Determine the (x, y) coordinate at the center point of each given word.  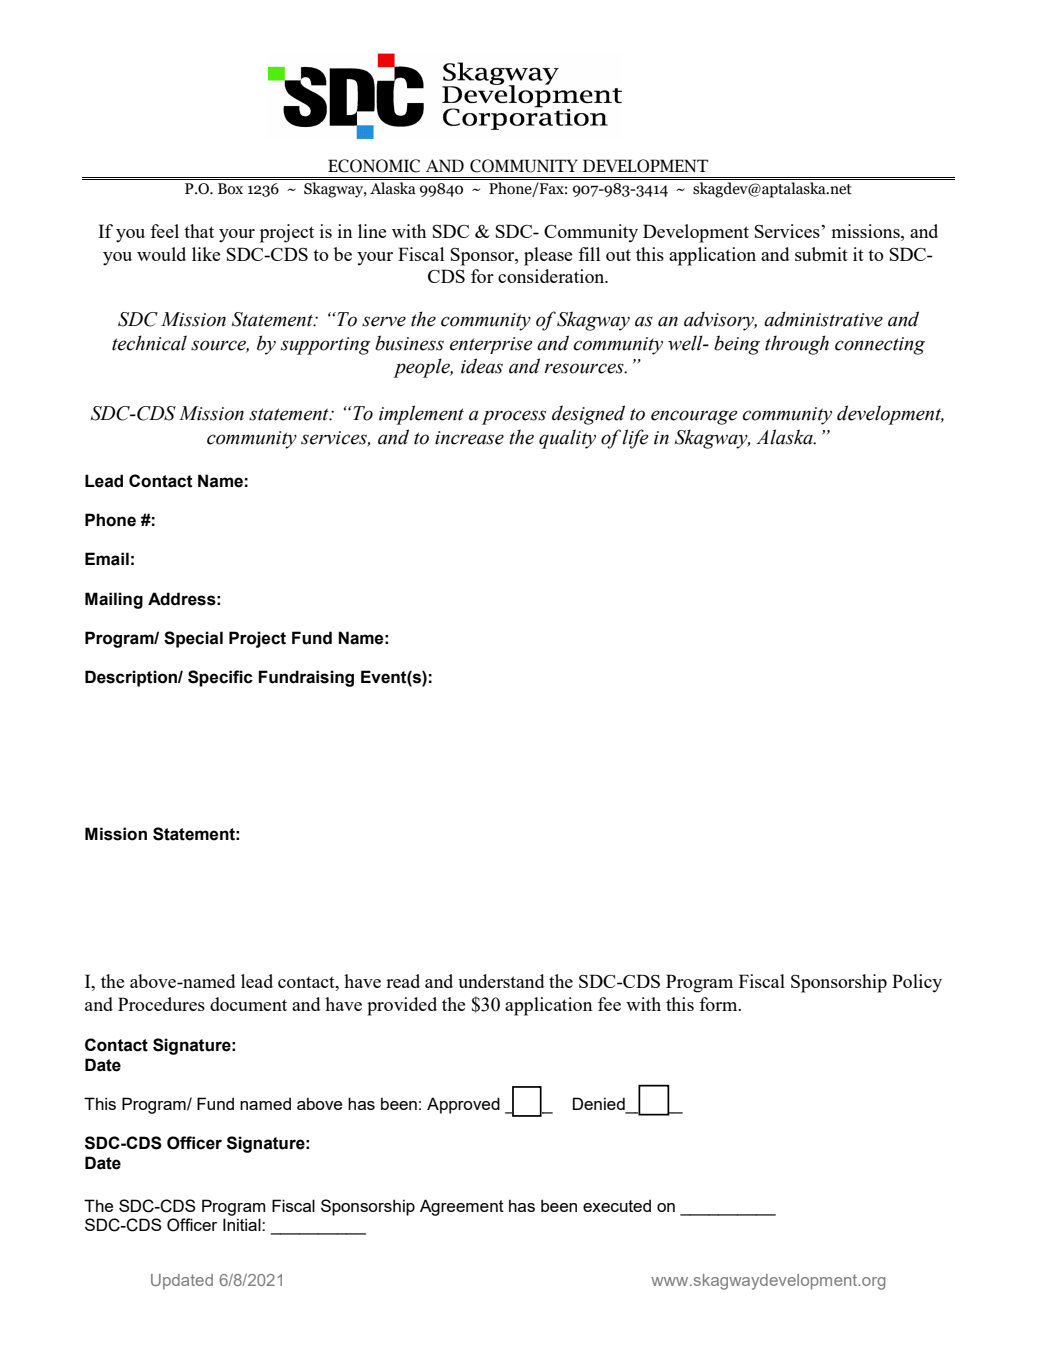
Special (193, 639)
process (514, 417)
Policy (917, 983)
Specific (220, 678)
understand (501, 981)
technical (149, 343)
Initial (243, 1224)
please (548, 256)
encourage (694, 417)
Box (230, 189)
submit (821, 254)
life (635, 439)
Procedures (161, 1004)
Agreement (462, 1207)
